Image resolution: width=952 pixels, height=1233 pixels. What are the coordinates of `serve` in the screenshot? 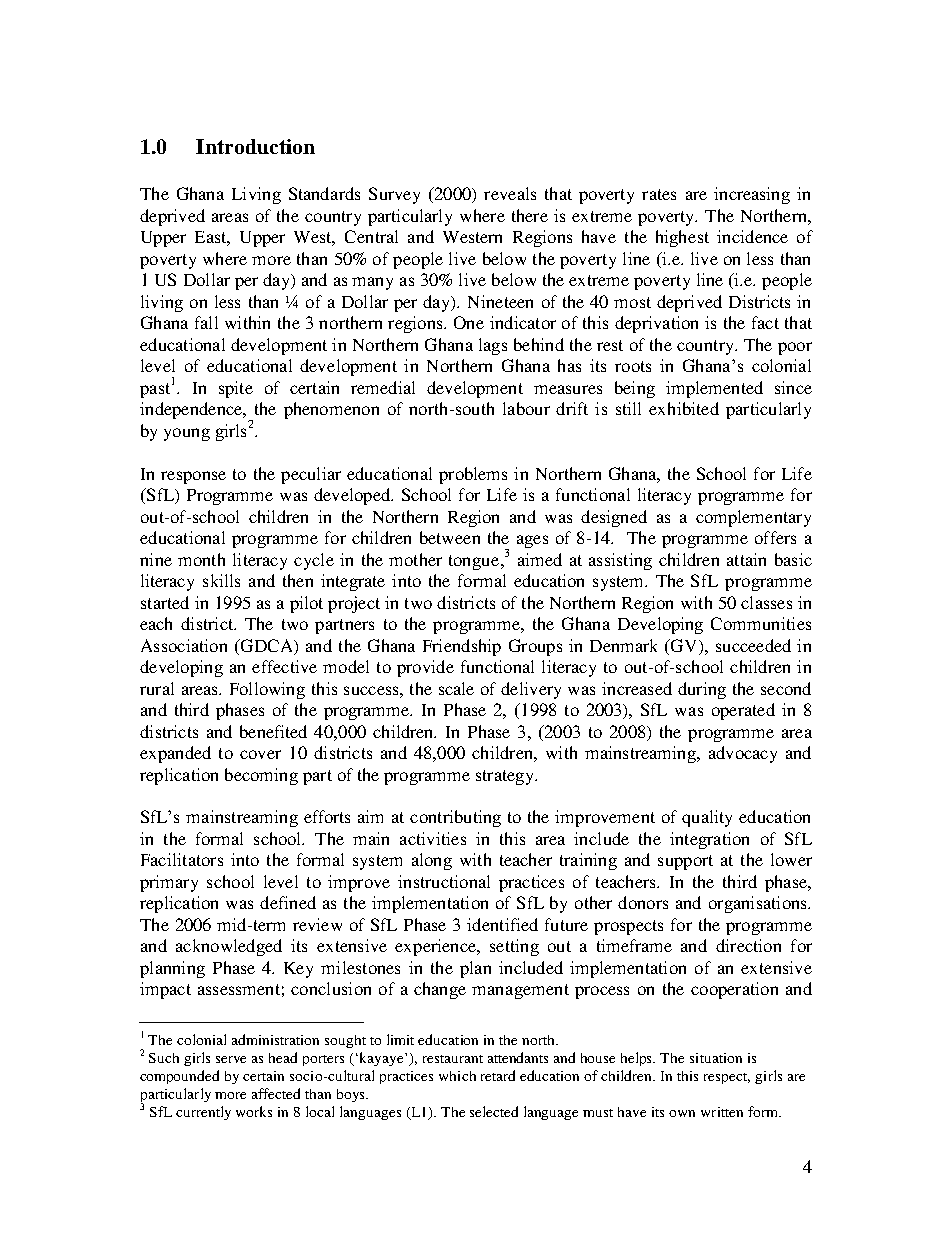 It's located at (231, 1059).
